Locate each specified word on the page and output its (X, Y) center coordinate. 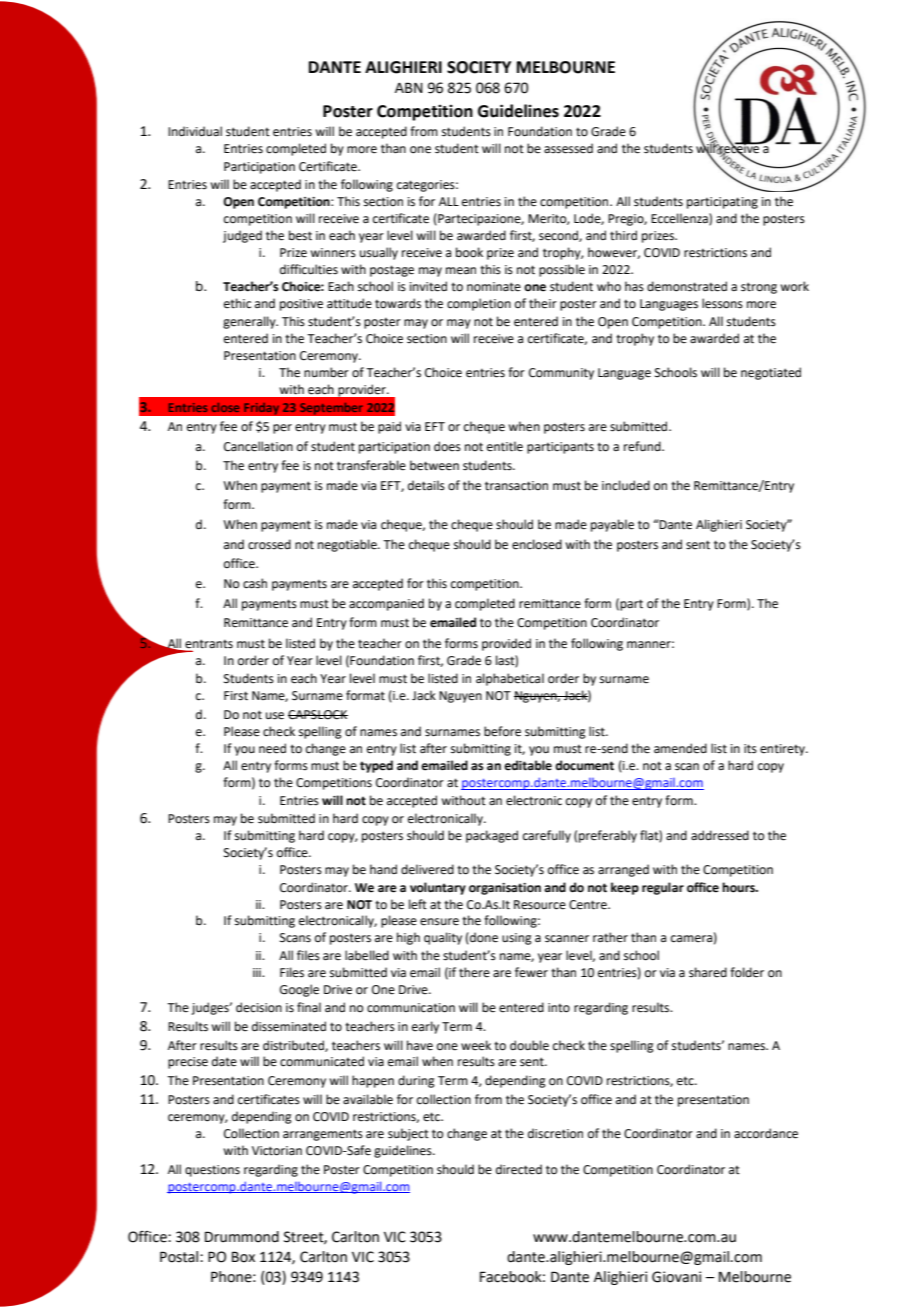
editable (528, 765)
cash (255, 583)
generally (250, 322)
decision (259, 1007)
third (623, 235)
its (750, 749)
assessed (568, 148)
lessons (722, 303)
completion (479, 304)
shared (708, 972)
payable (612, 525)
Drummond (242, 1237)
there (474, 972)
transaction (516, 486)
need (272, 748)
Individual (195, 131)
